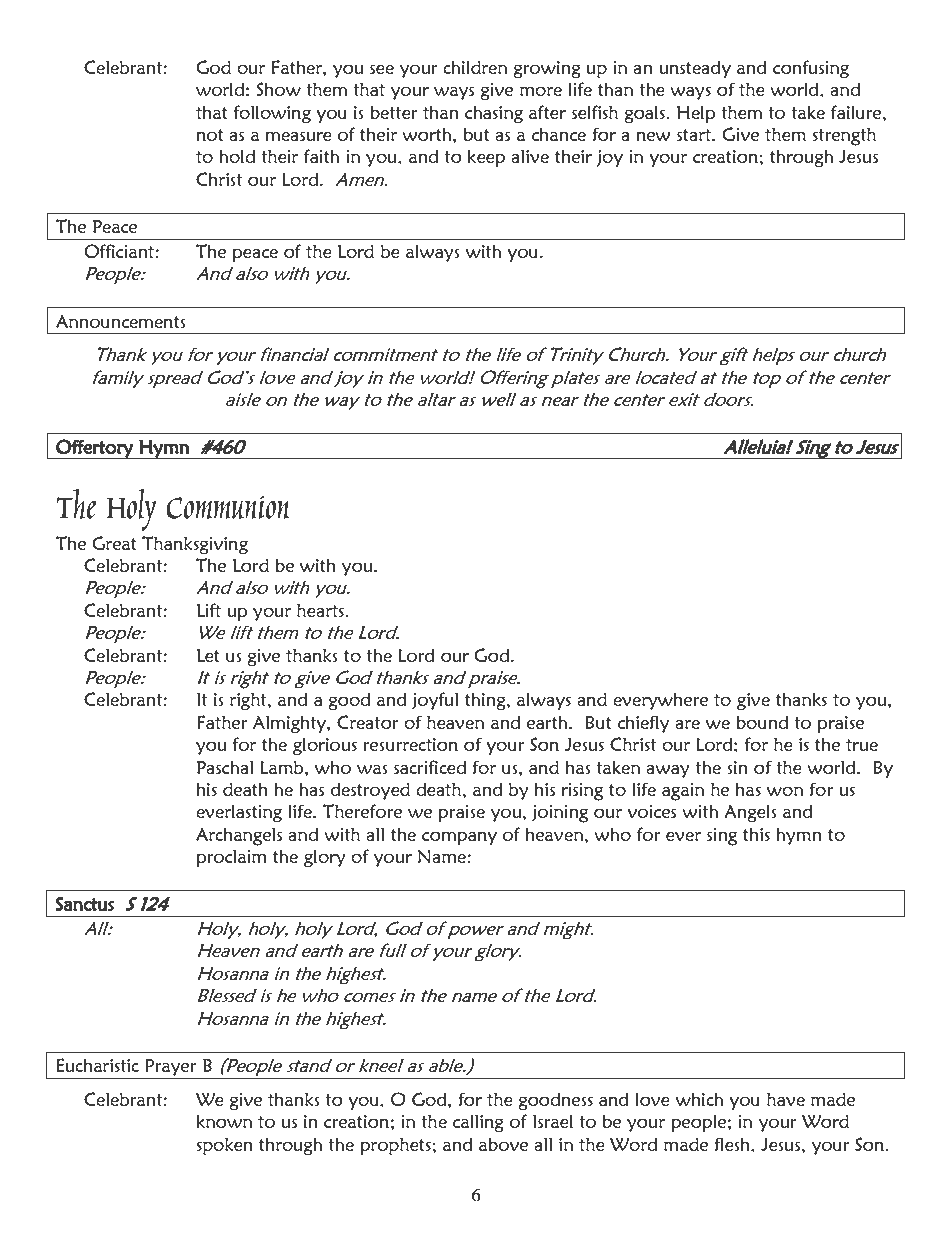  I want to click on calling, so click(478, 1123).
